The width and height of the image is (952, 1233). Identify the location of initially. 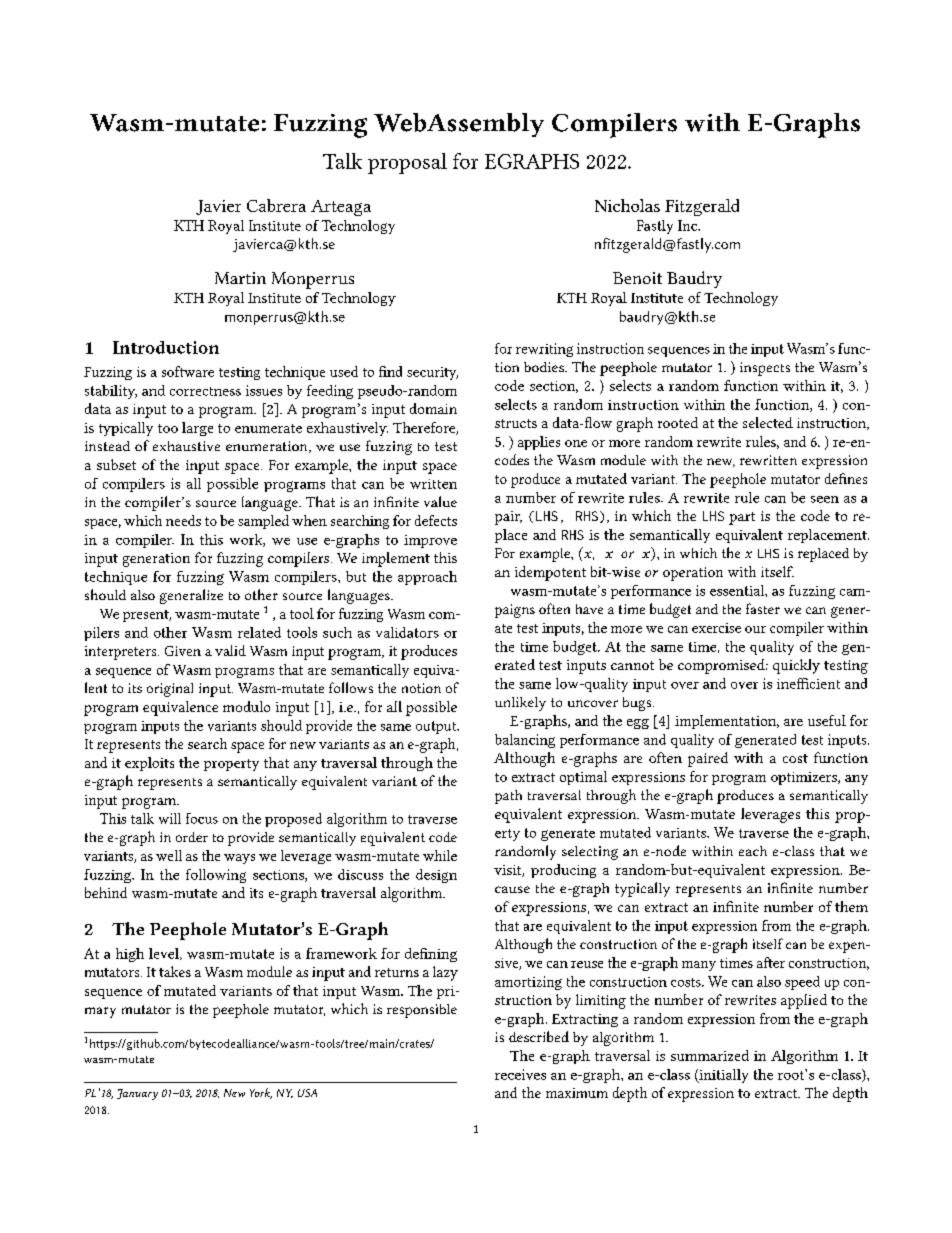
(722, 1076).
